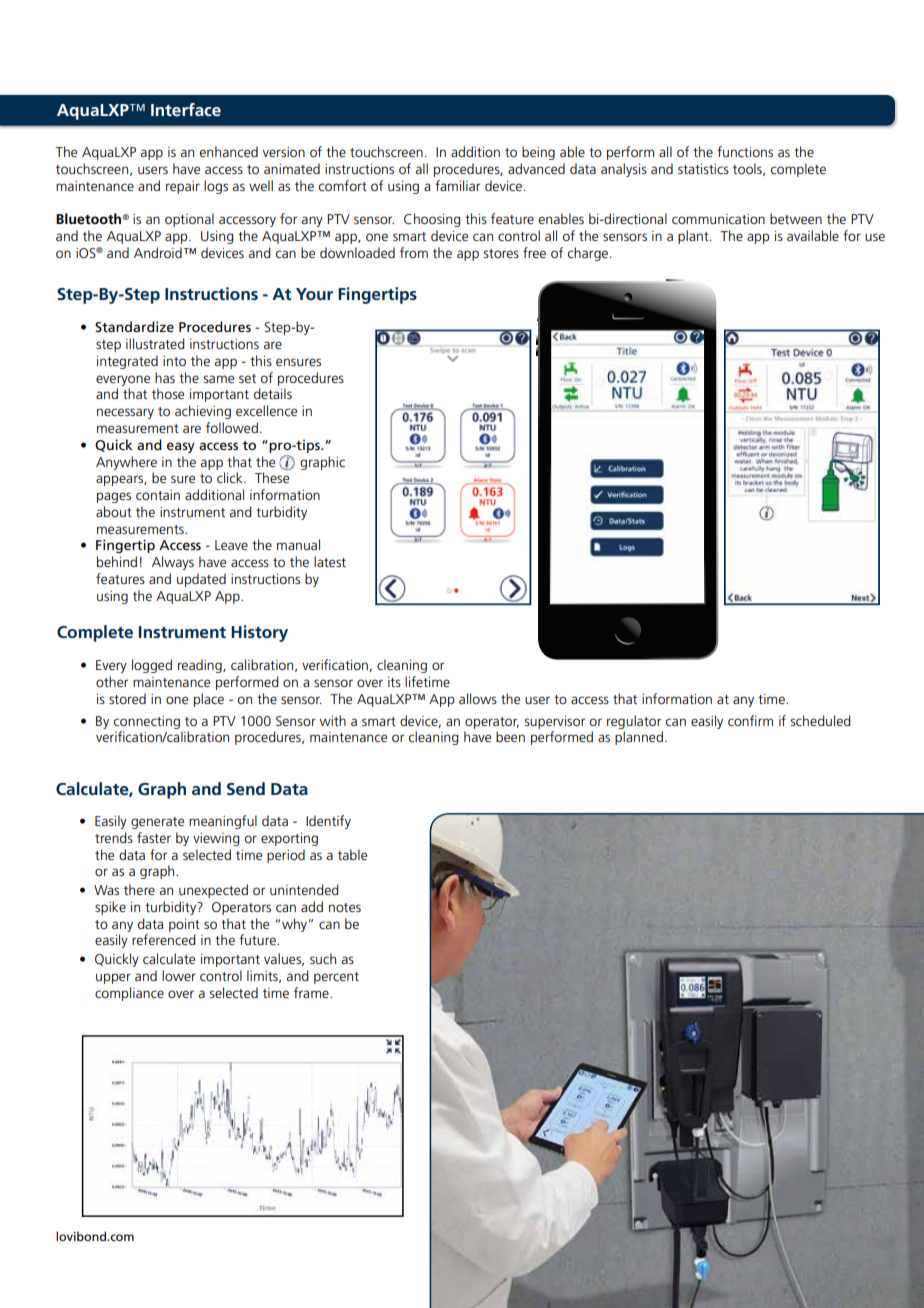 This screenshot has height=1308, width=924. I want to click on functions, so click(745, 151).
